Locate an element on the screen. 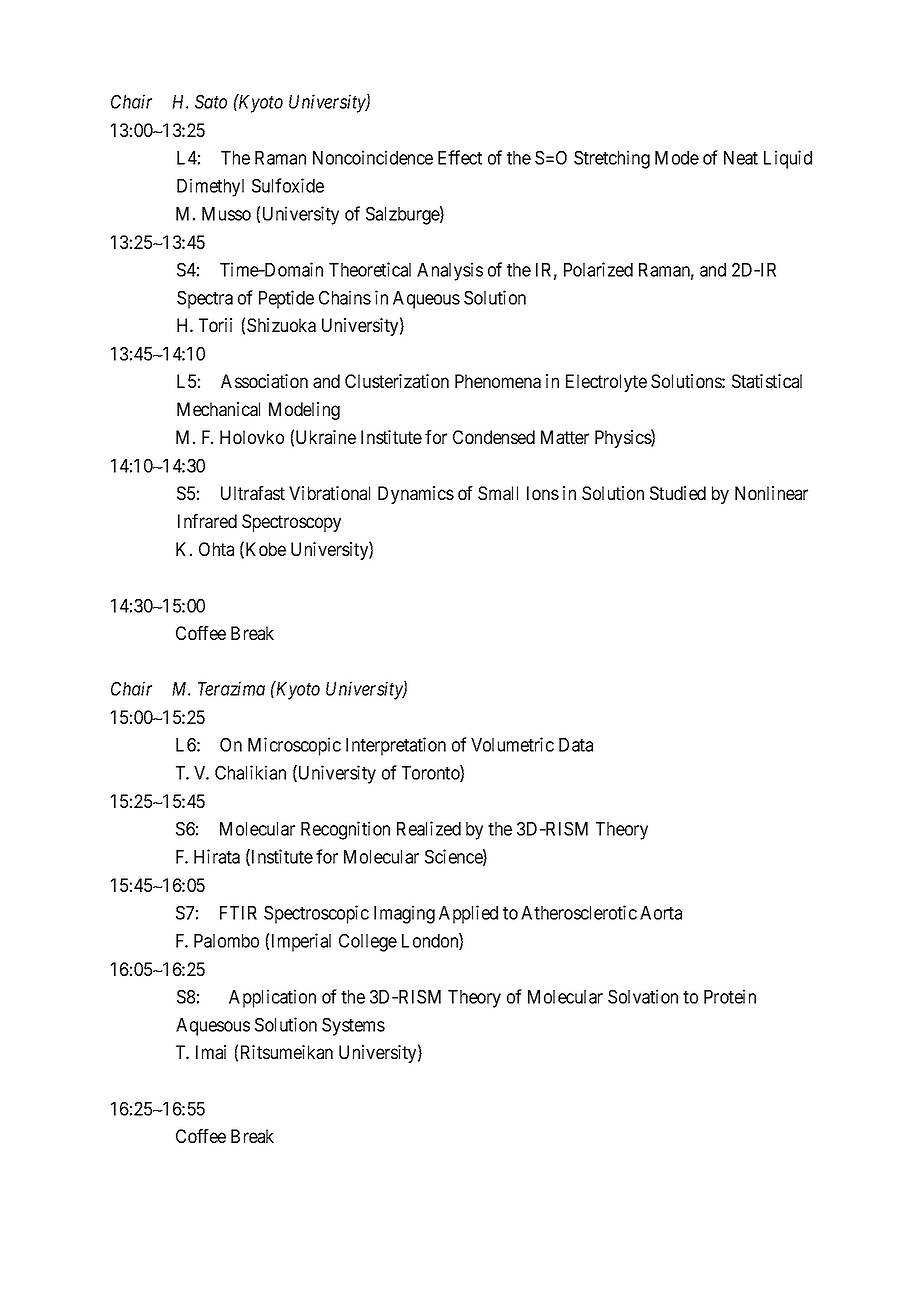 This screenshot has height=1308, width=924. Application is located at coordinates (272, 998).
